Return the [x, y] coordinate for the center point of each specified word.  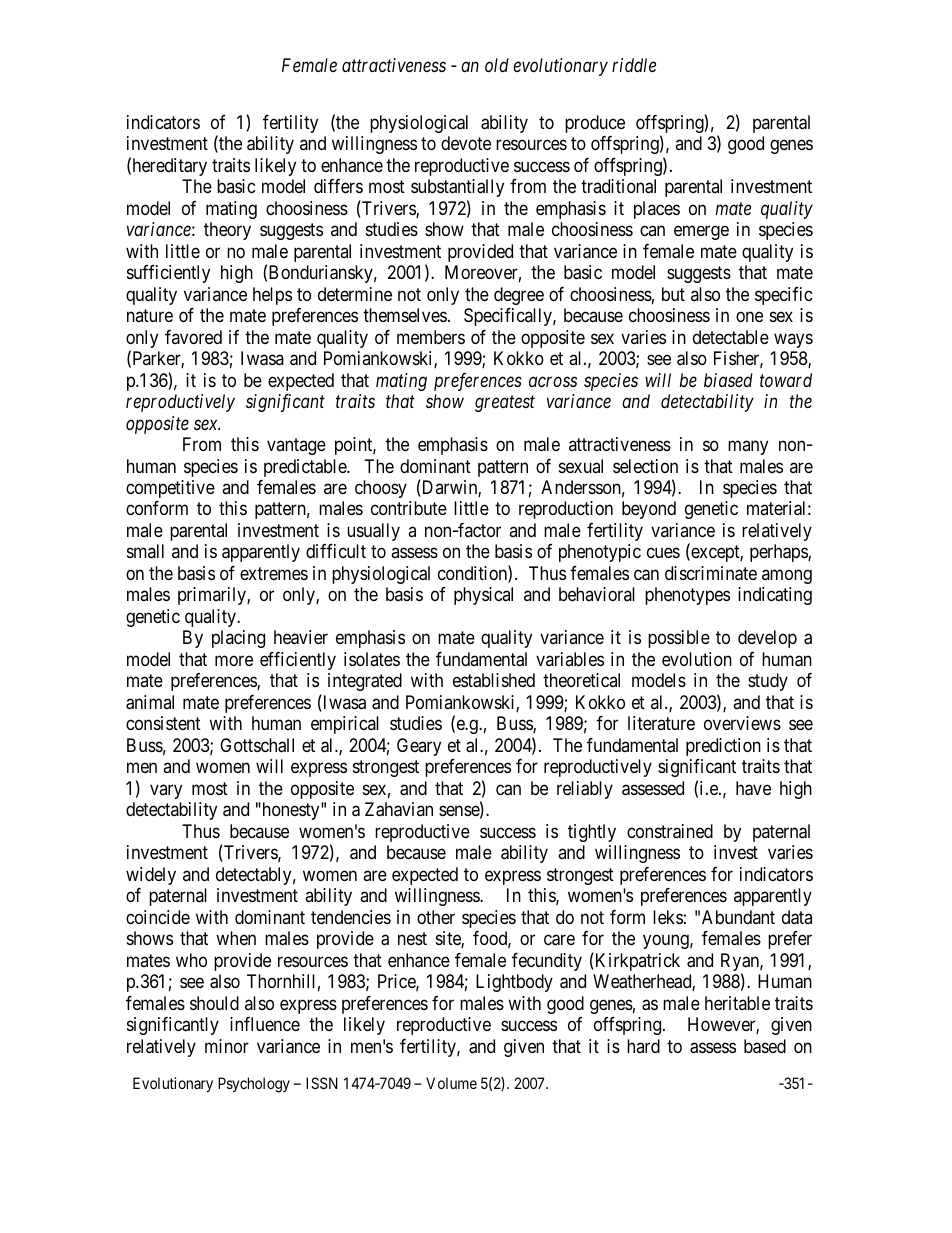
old [497, 65]
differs [338, 186]
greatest [505, 404]
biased [728, 380]
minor [227, 1046]
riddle [634, 65]
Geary [419, 747]
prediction [723, 747]
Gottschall [257, 745]
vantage [296, 446]
